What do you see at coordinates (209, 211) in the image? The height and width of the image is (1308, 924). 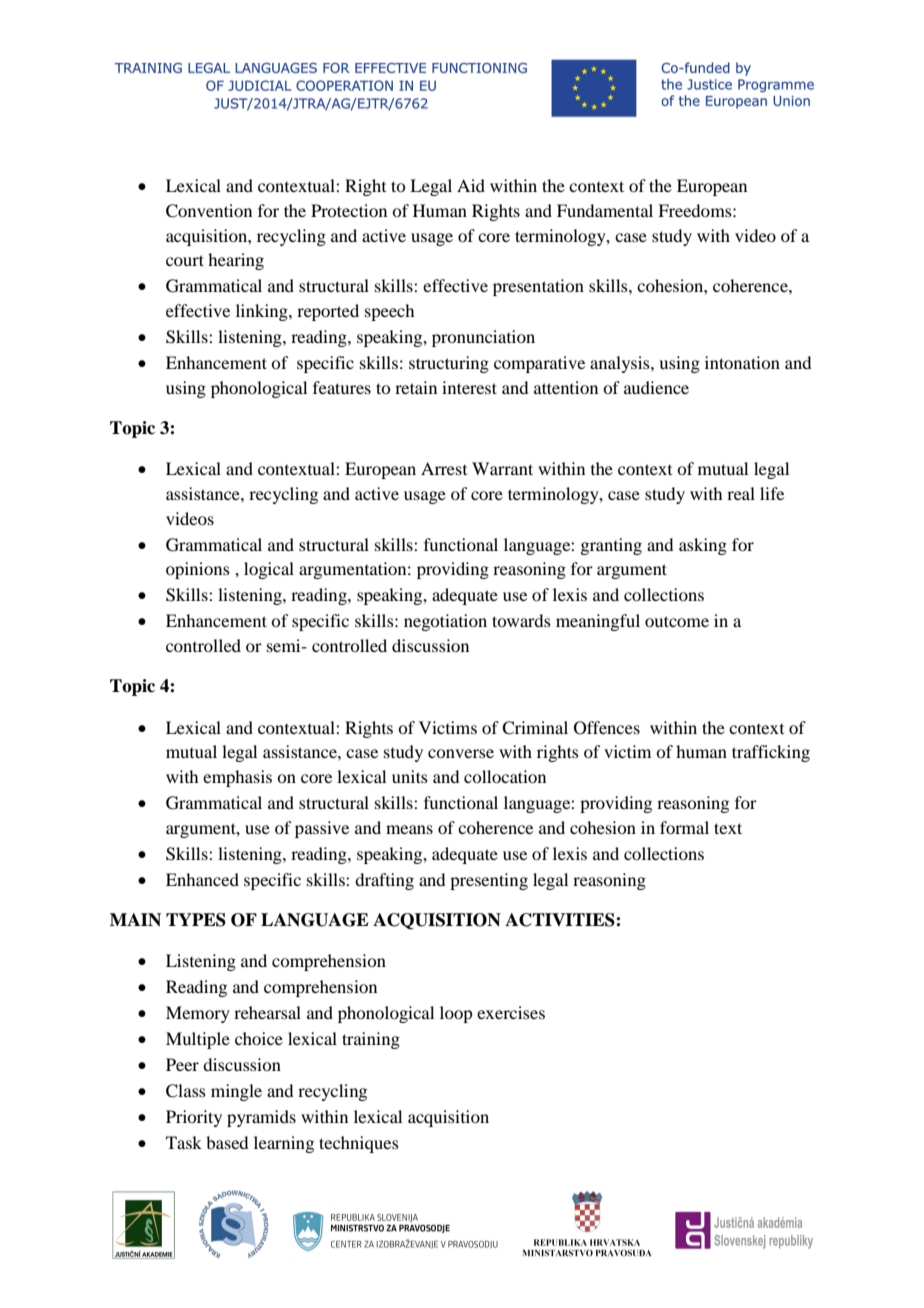 I see `Convention` at bounding box center [209, 211].
